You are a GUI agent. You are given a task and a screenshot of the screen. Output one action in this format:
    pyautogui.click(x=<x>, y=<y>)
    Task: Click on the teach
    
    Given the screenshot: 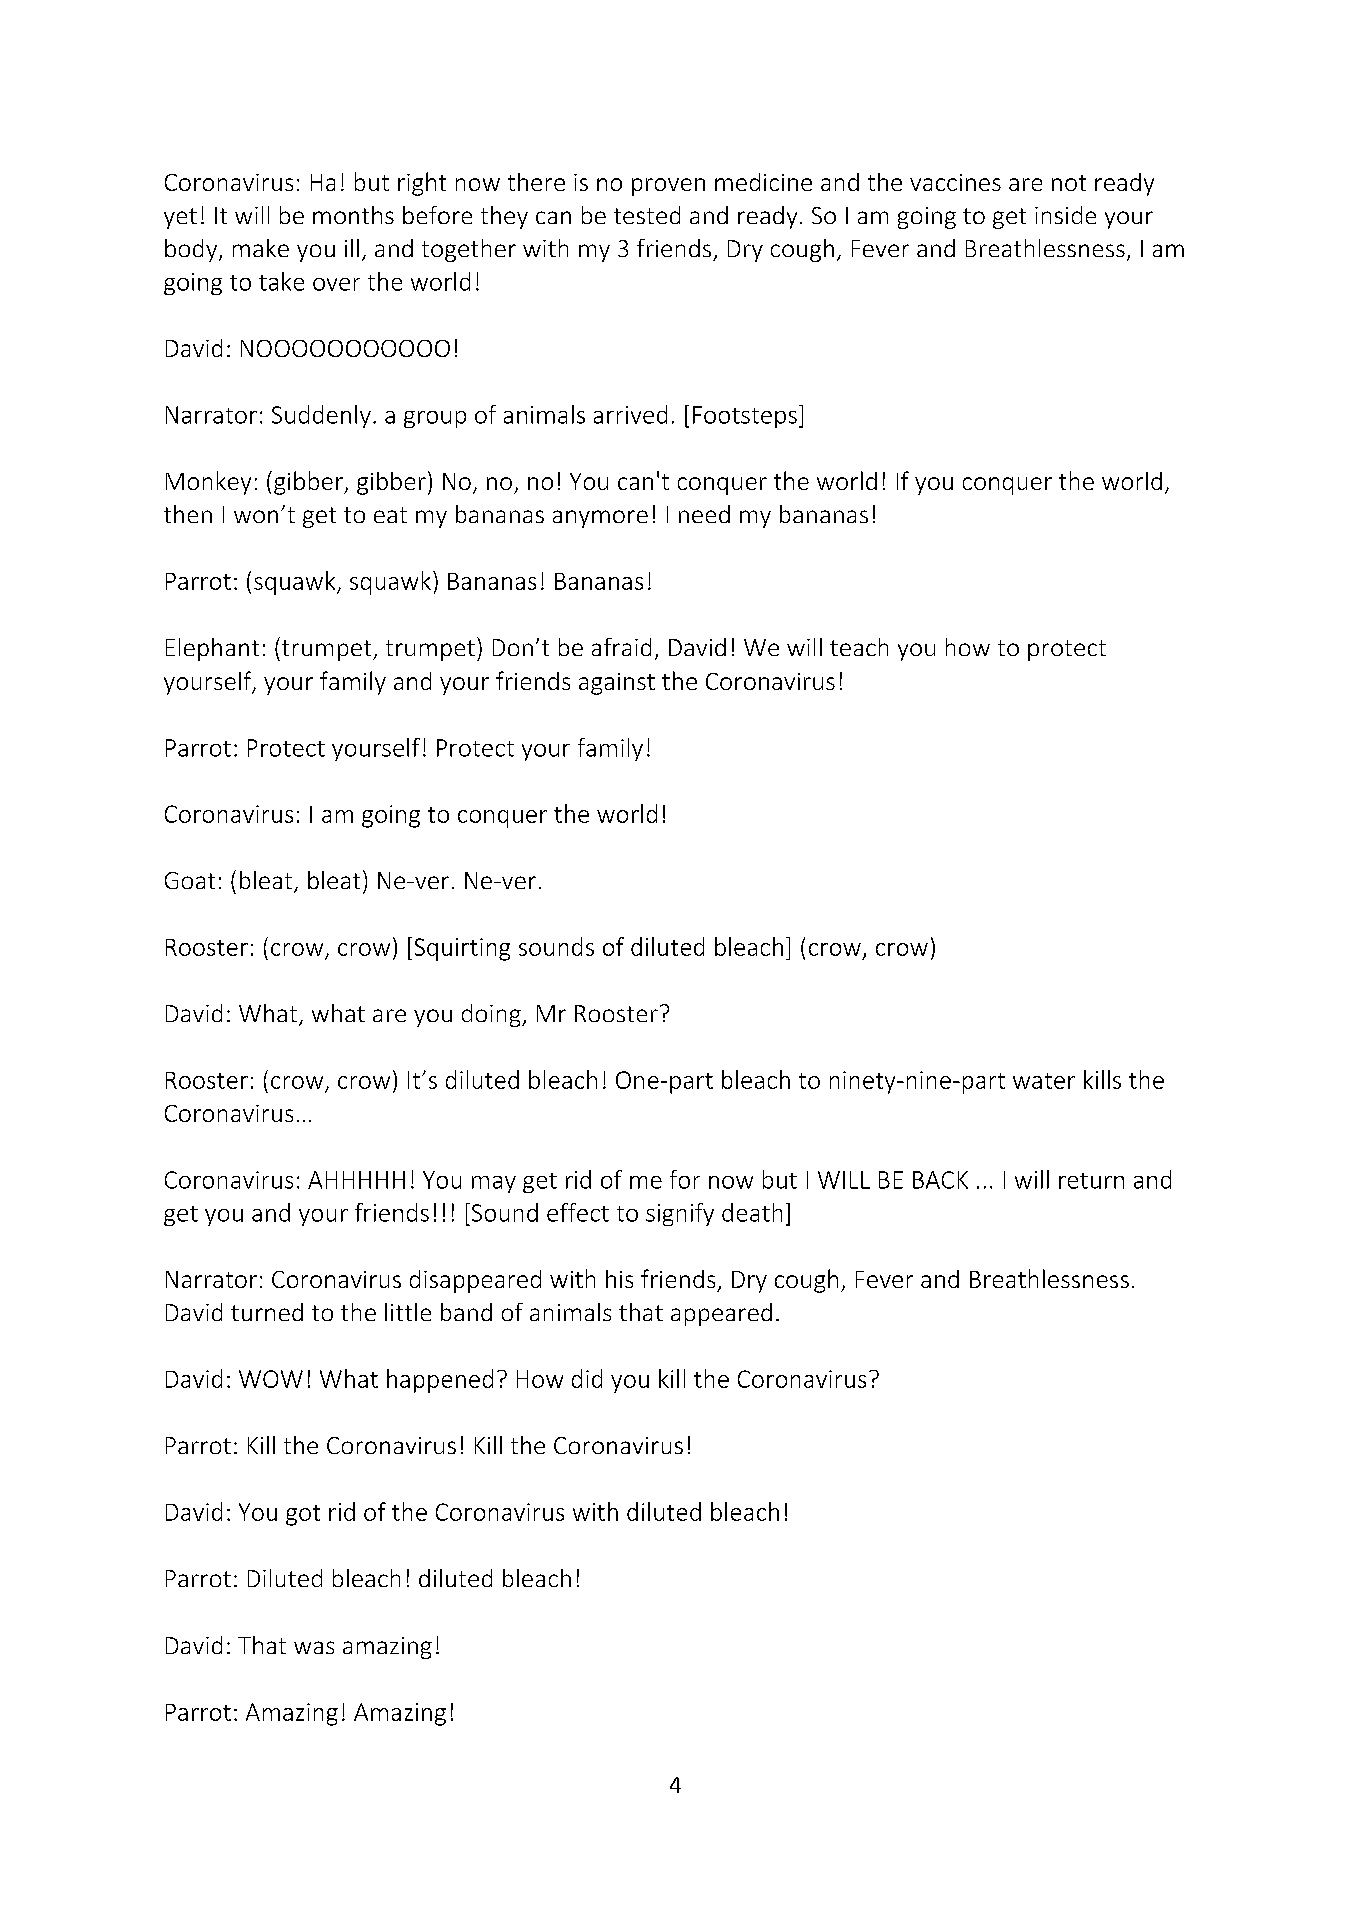 What is the action you would take?
    pyautogui.click(x=859, y=647)
